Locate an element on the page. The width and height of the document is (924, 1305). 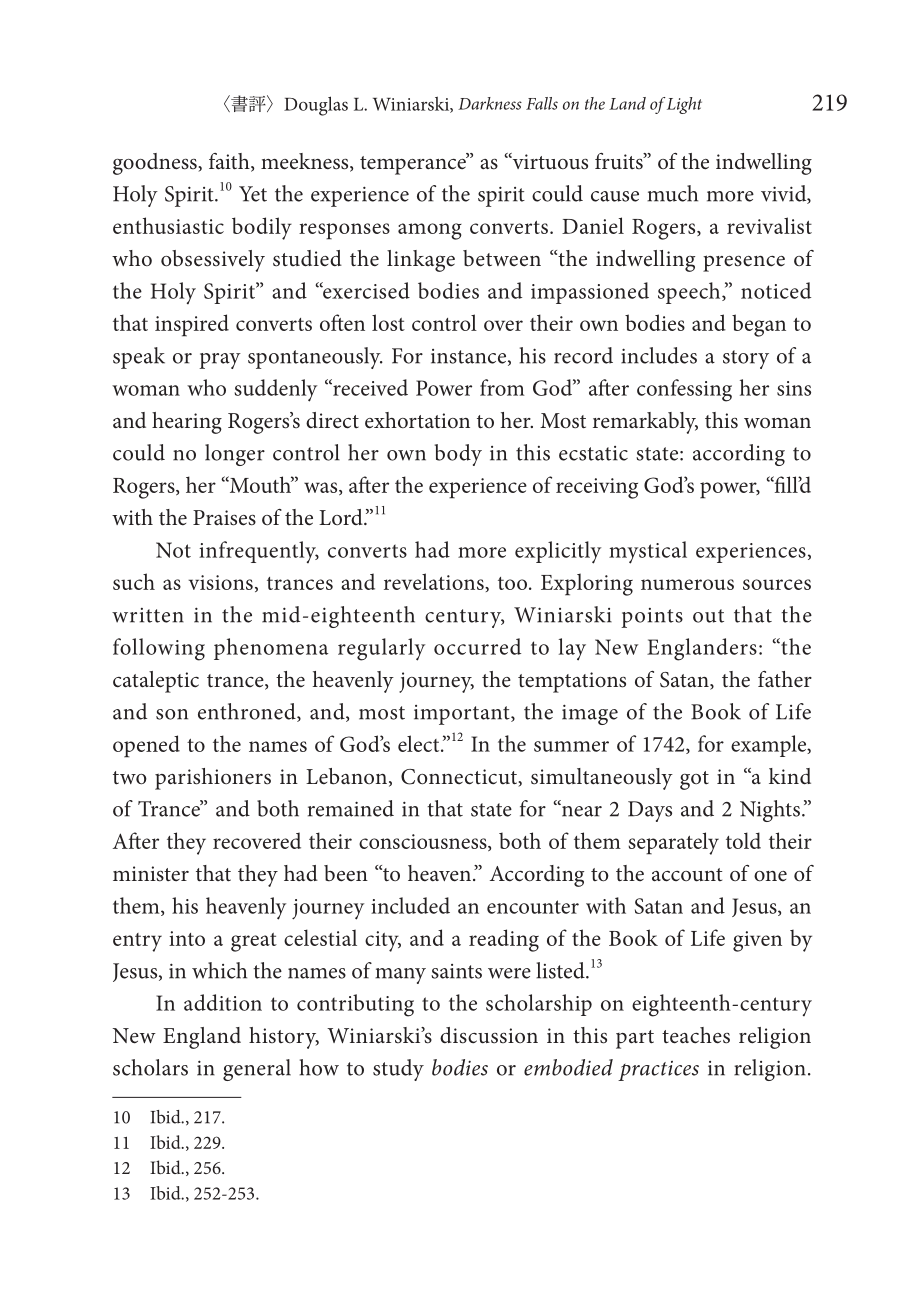
important is located at coordinates (463, 715).
